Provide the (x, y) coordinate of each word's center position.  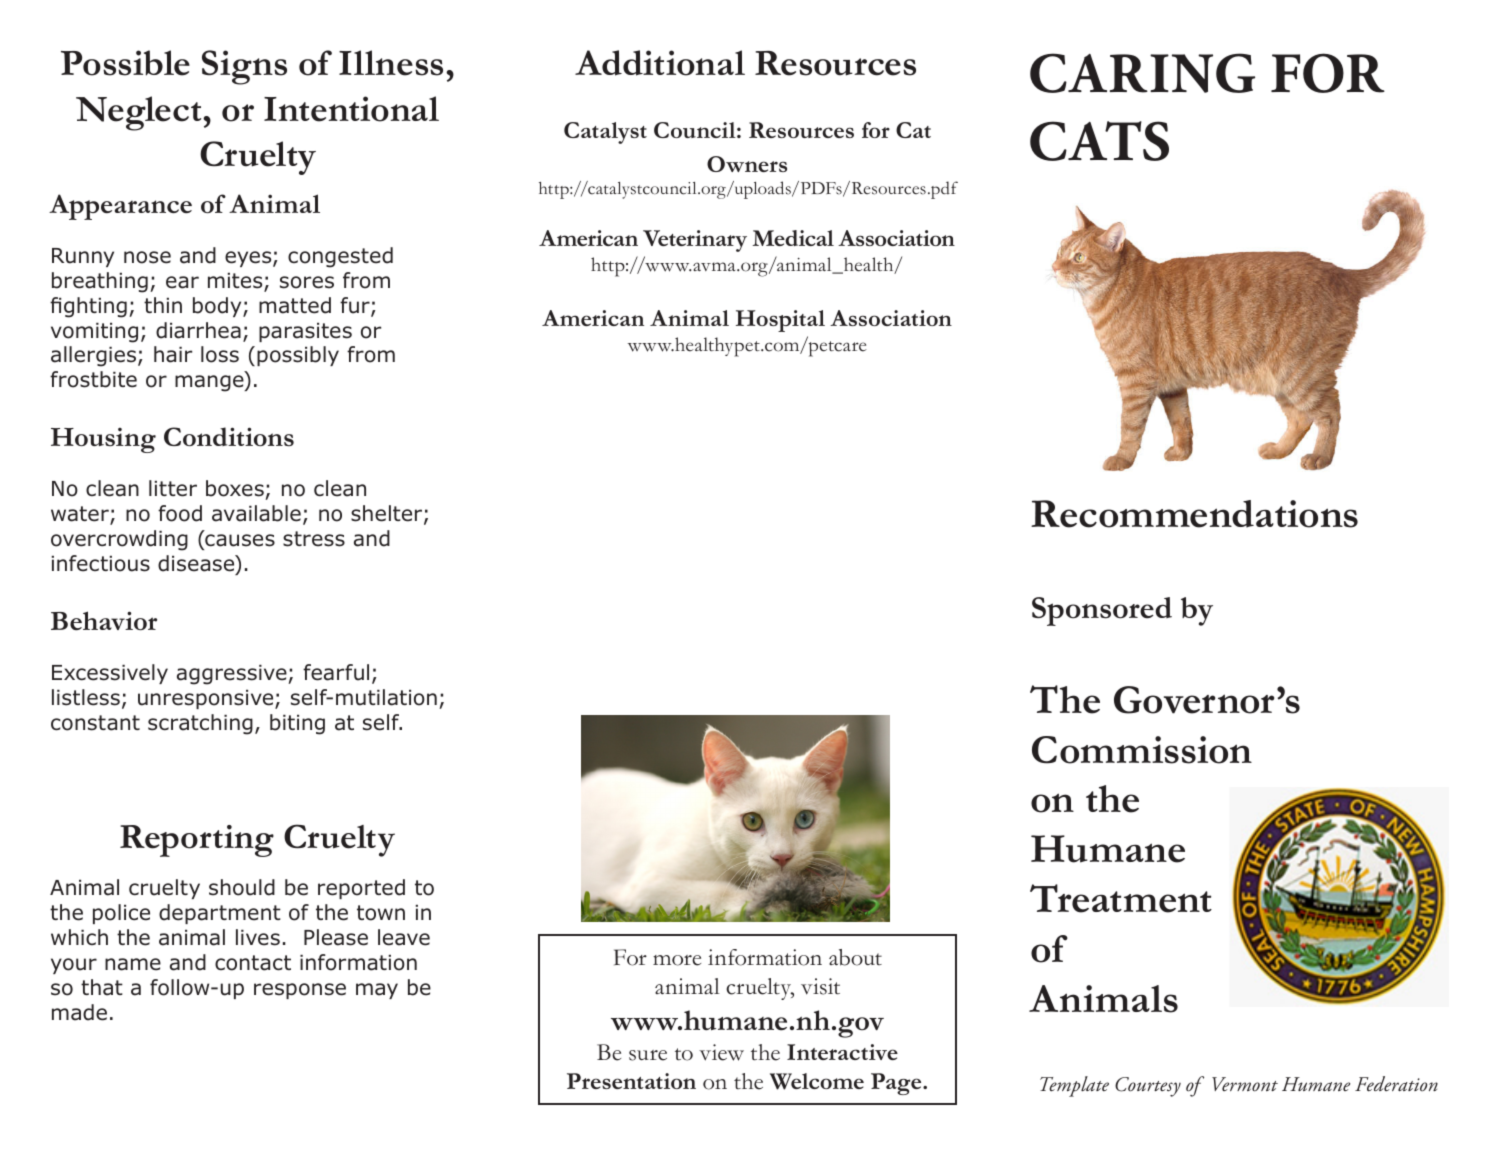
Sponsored (1102, 611)
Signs (244, 67)
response (300, 991)
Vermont (1245, 1084)
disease (197, 564)
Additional (660, 63)
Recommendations (1194, 514)
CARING (1142, 73)
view (721, 1052)
